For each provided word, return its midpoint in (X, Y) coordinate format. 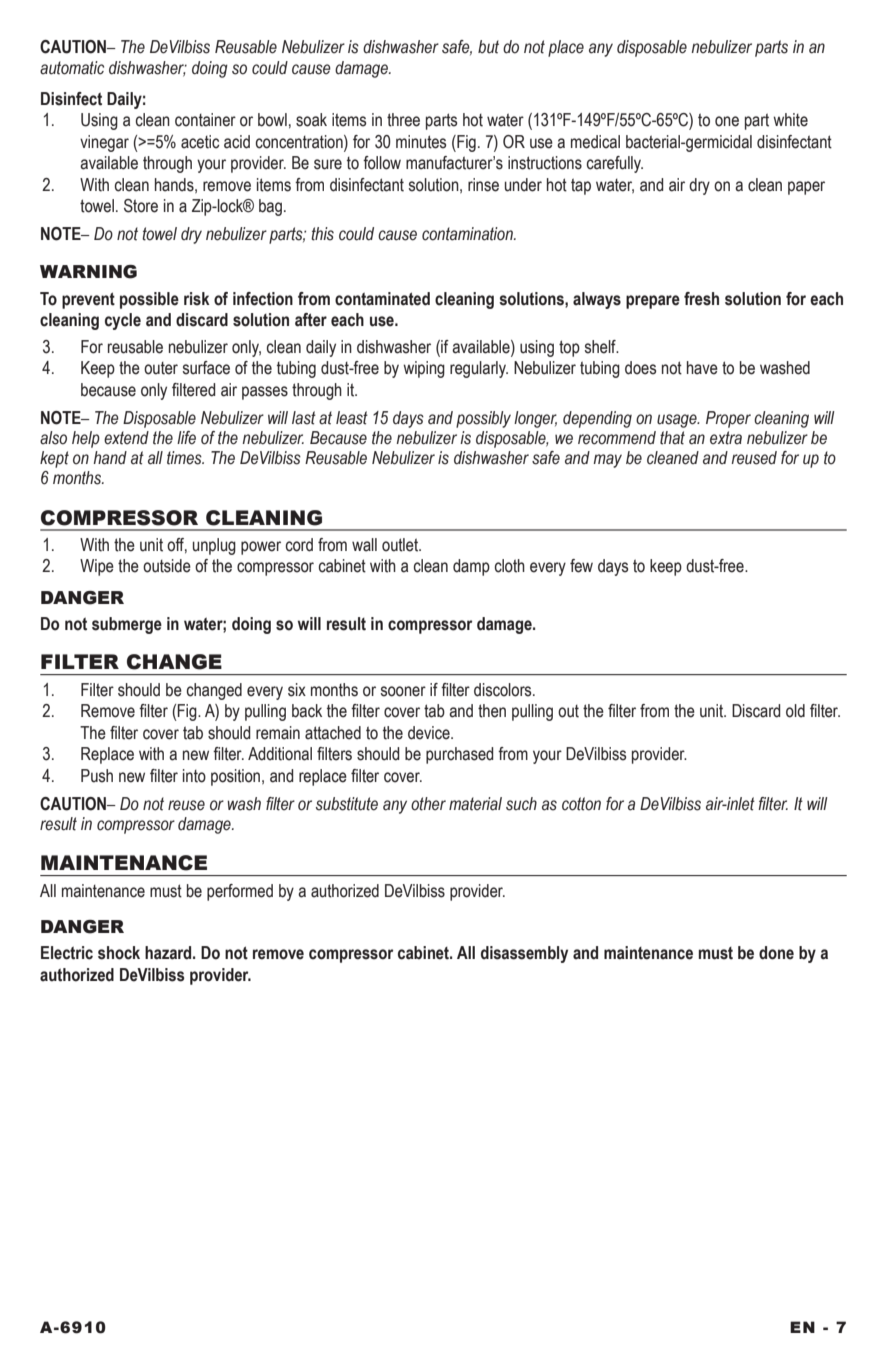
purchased (459, 755)
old (795, 711)
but (488, 47)
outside (167, 566)
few (581, 566)
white (790, 120)
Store (141, 206)
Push (97, 776)
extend (126, 438)
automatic (72, 68)
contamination (468, 234)
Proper (728, 419)
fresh (701, 299)
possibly (483, 419)
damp (471, 567)
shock (119, 953)
